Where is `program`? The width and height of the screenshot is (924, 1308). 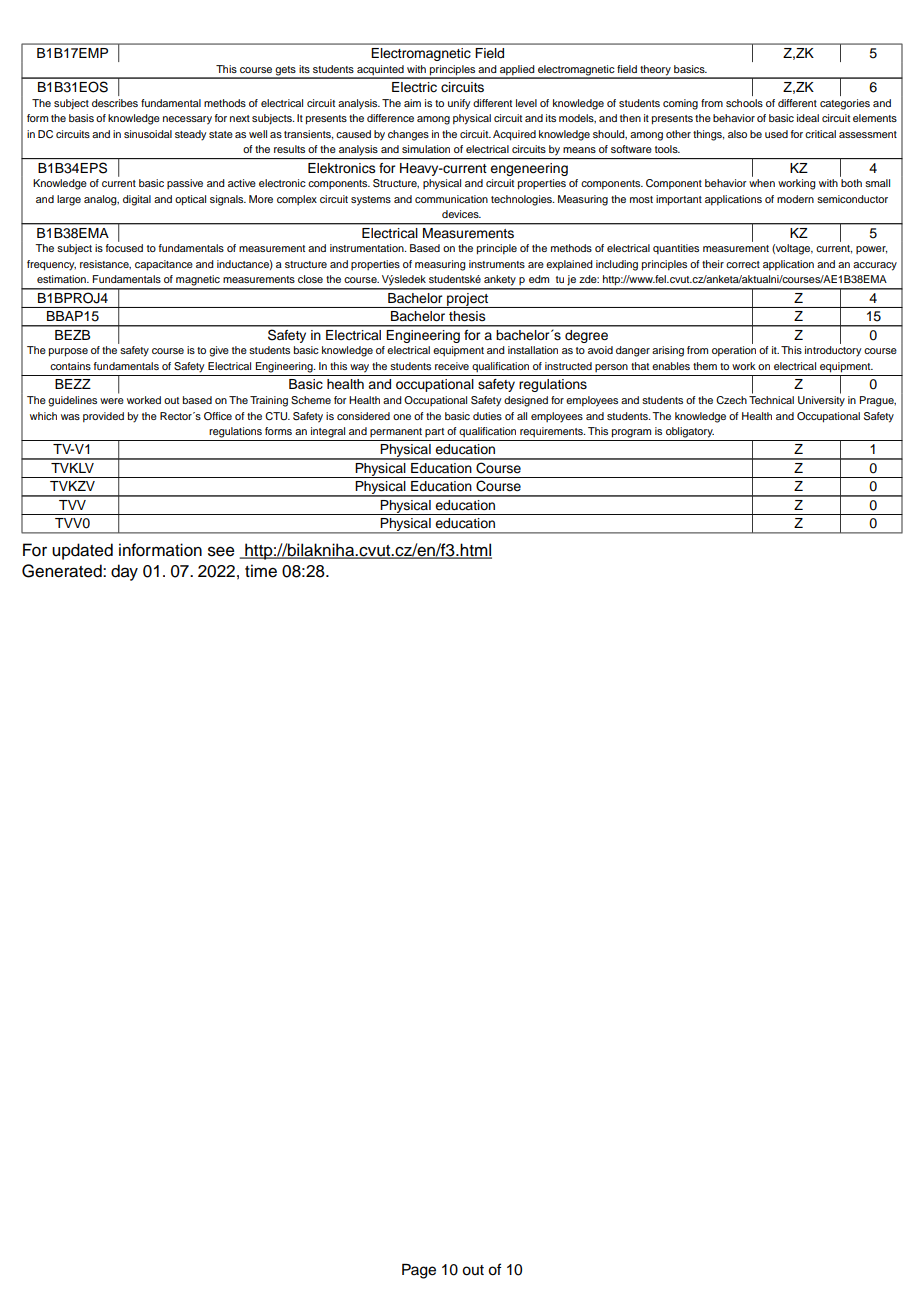
program is located at coordinates (631, 433).
